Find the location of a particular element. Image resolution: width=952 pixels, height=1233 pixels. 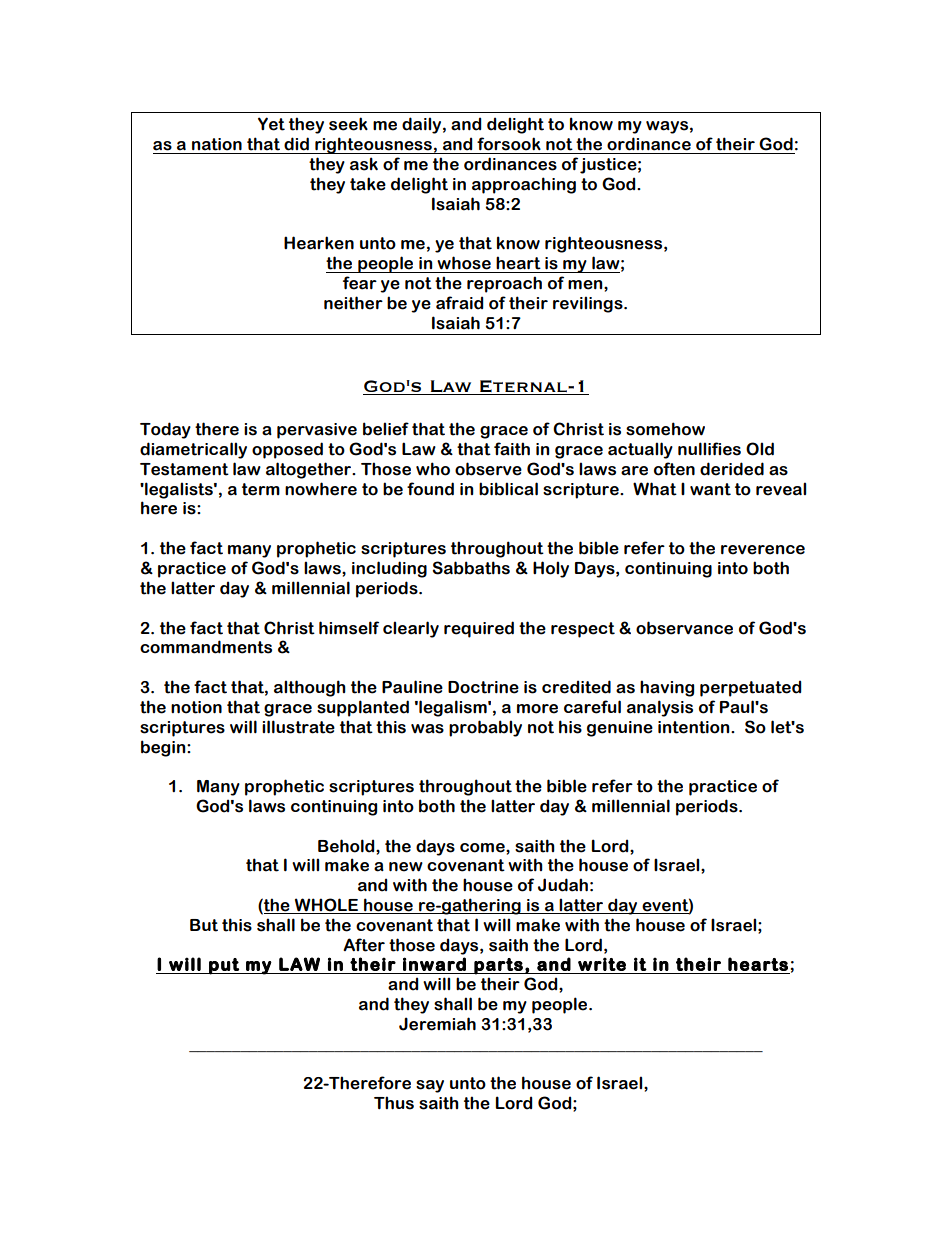

approaching is located at coordinates (524, 185).
